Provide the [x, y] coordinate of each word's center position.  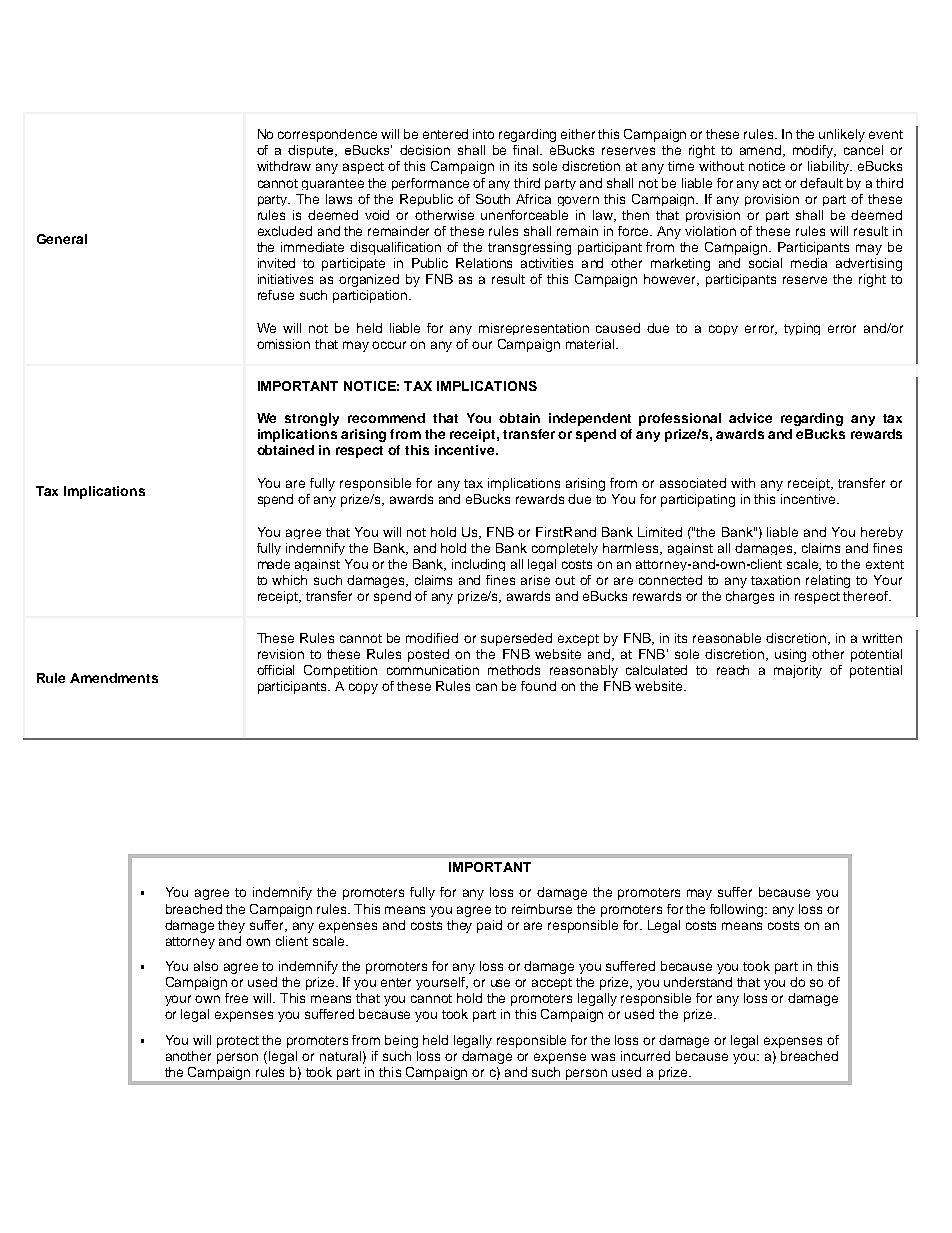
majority [798, 671]
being [401, 1041]
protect [238, 1042]
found [538, 686]
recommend [386, 418]
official [275, 670]
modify [814, 151]
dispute [312, 151]
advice [750, 418]
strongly [312, 419]
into [483, 134]
